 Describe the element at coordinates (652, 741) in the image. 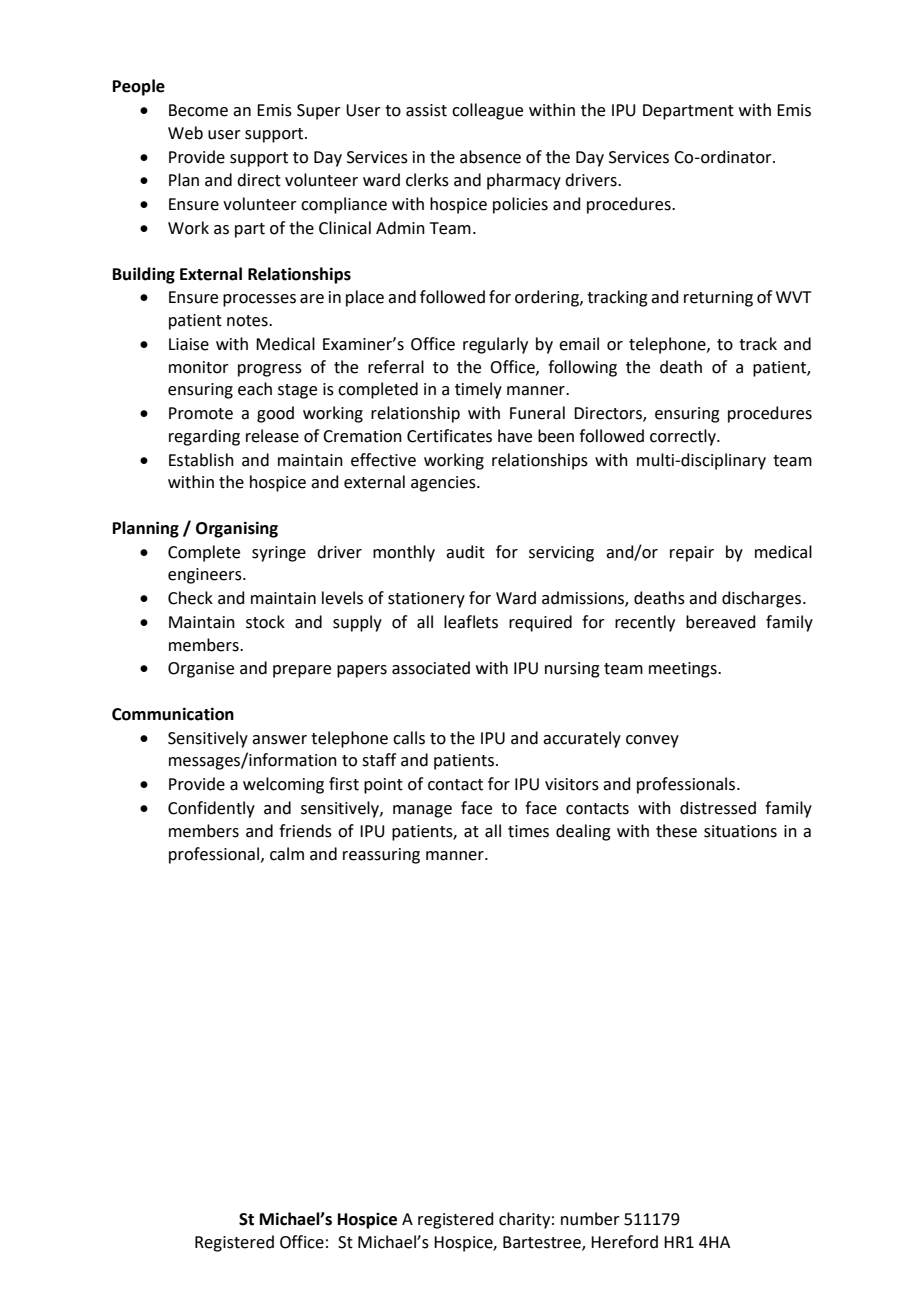

I see `convey` at that location.
